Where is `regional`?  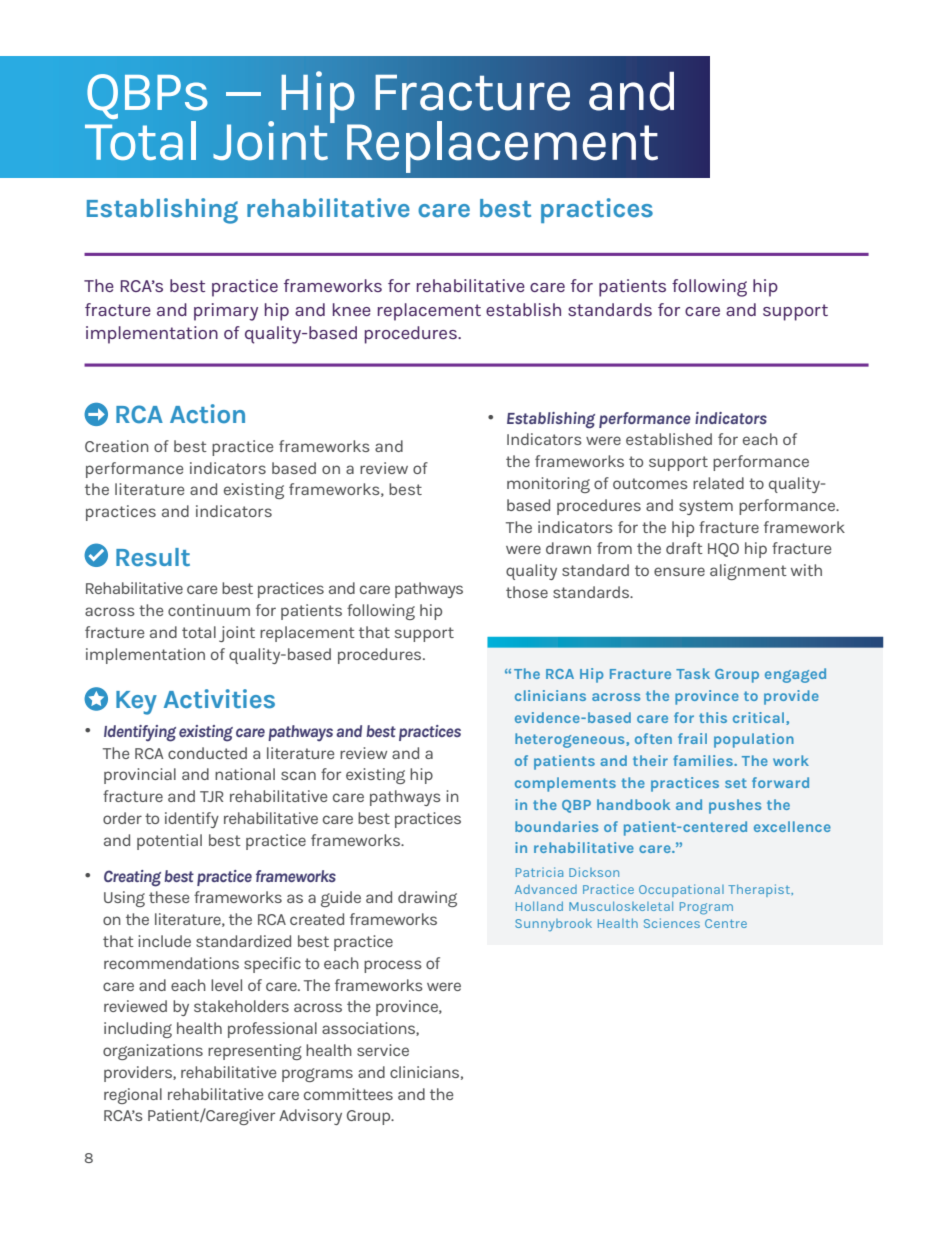
regional is located at coordinates (133, 1096).
